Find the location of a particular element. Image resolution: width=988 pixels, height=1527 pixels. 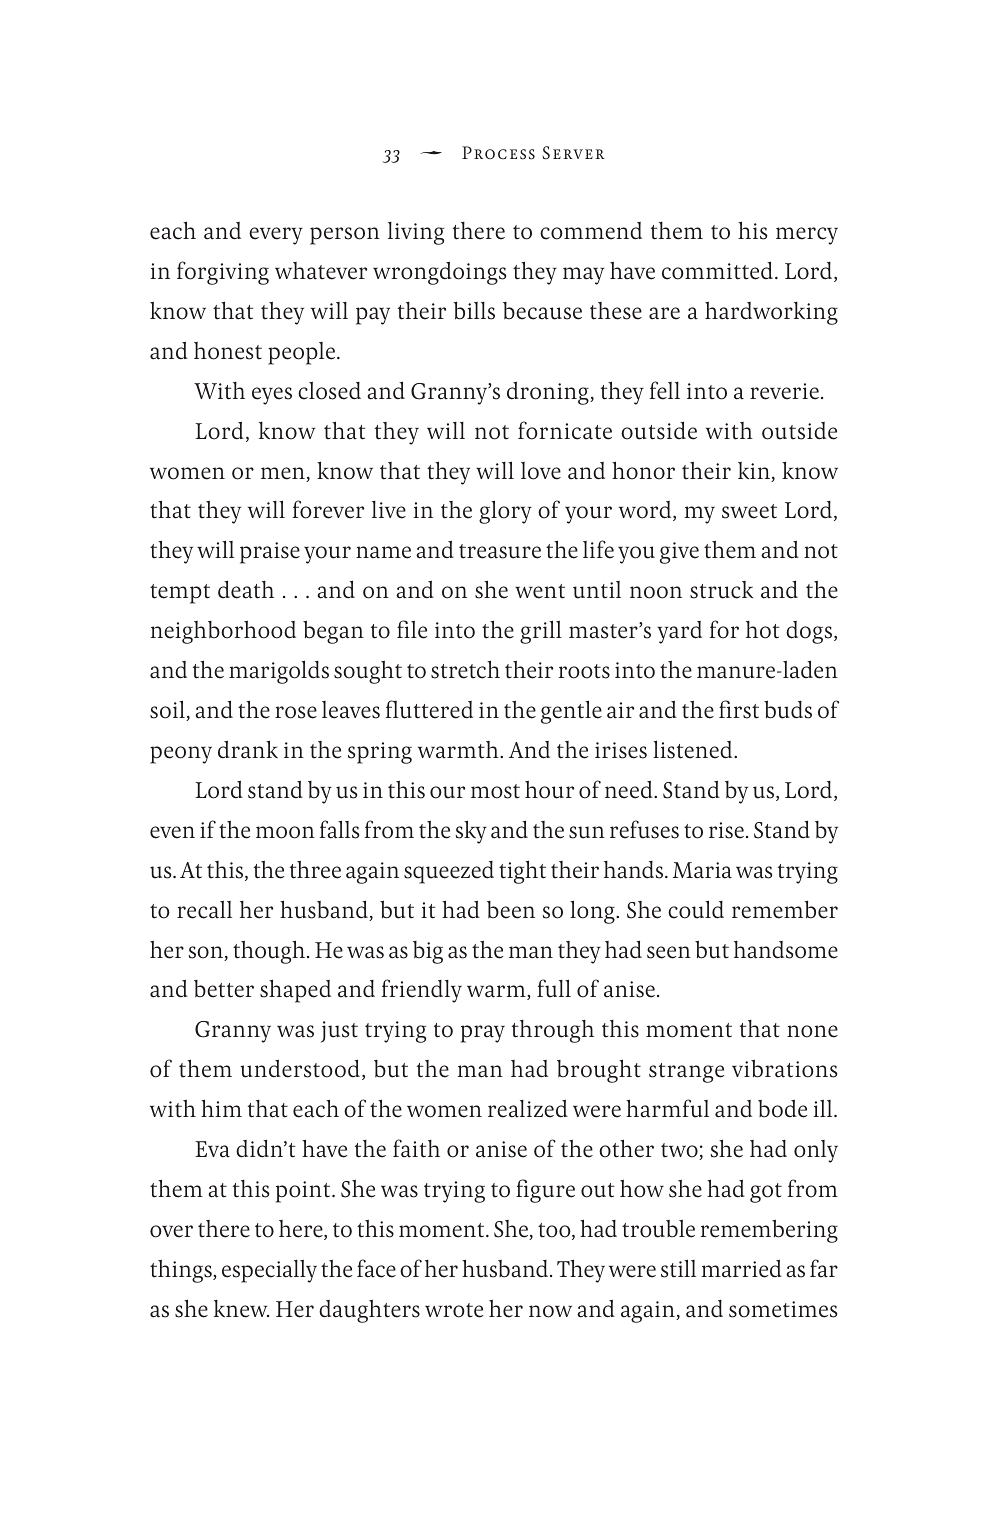

vibrations is located at coordinates (784, 1068).
